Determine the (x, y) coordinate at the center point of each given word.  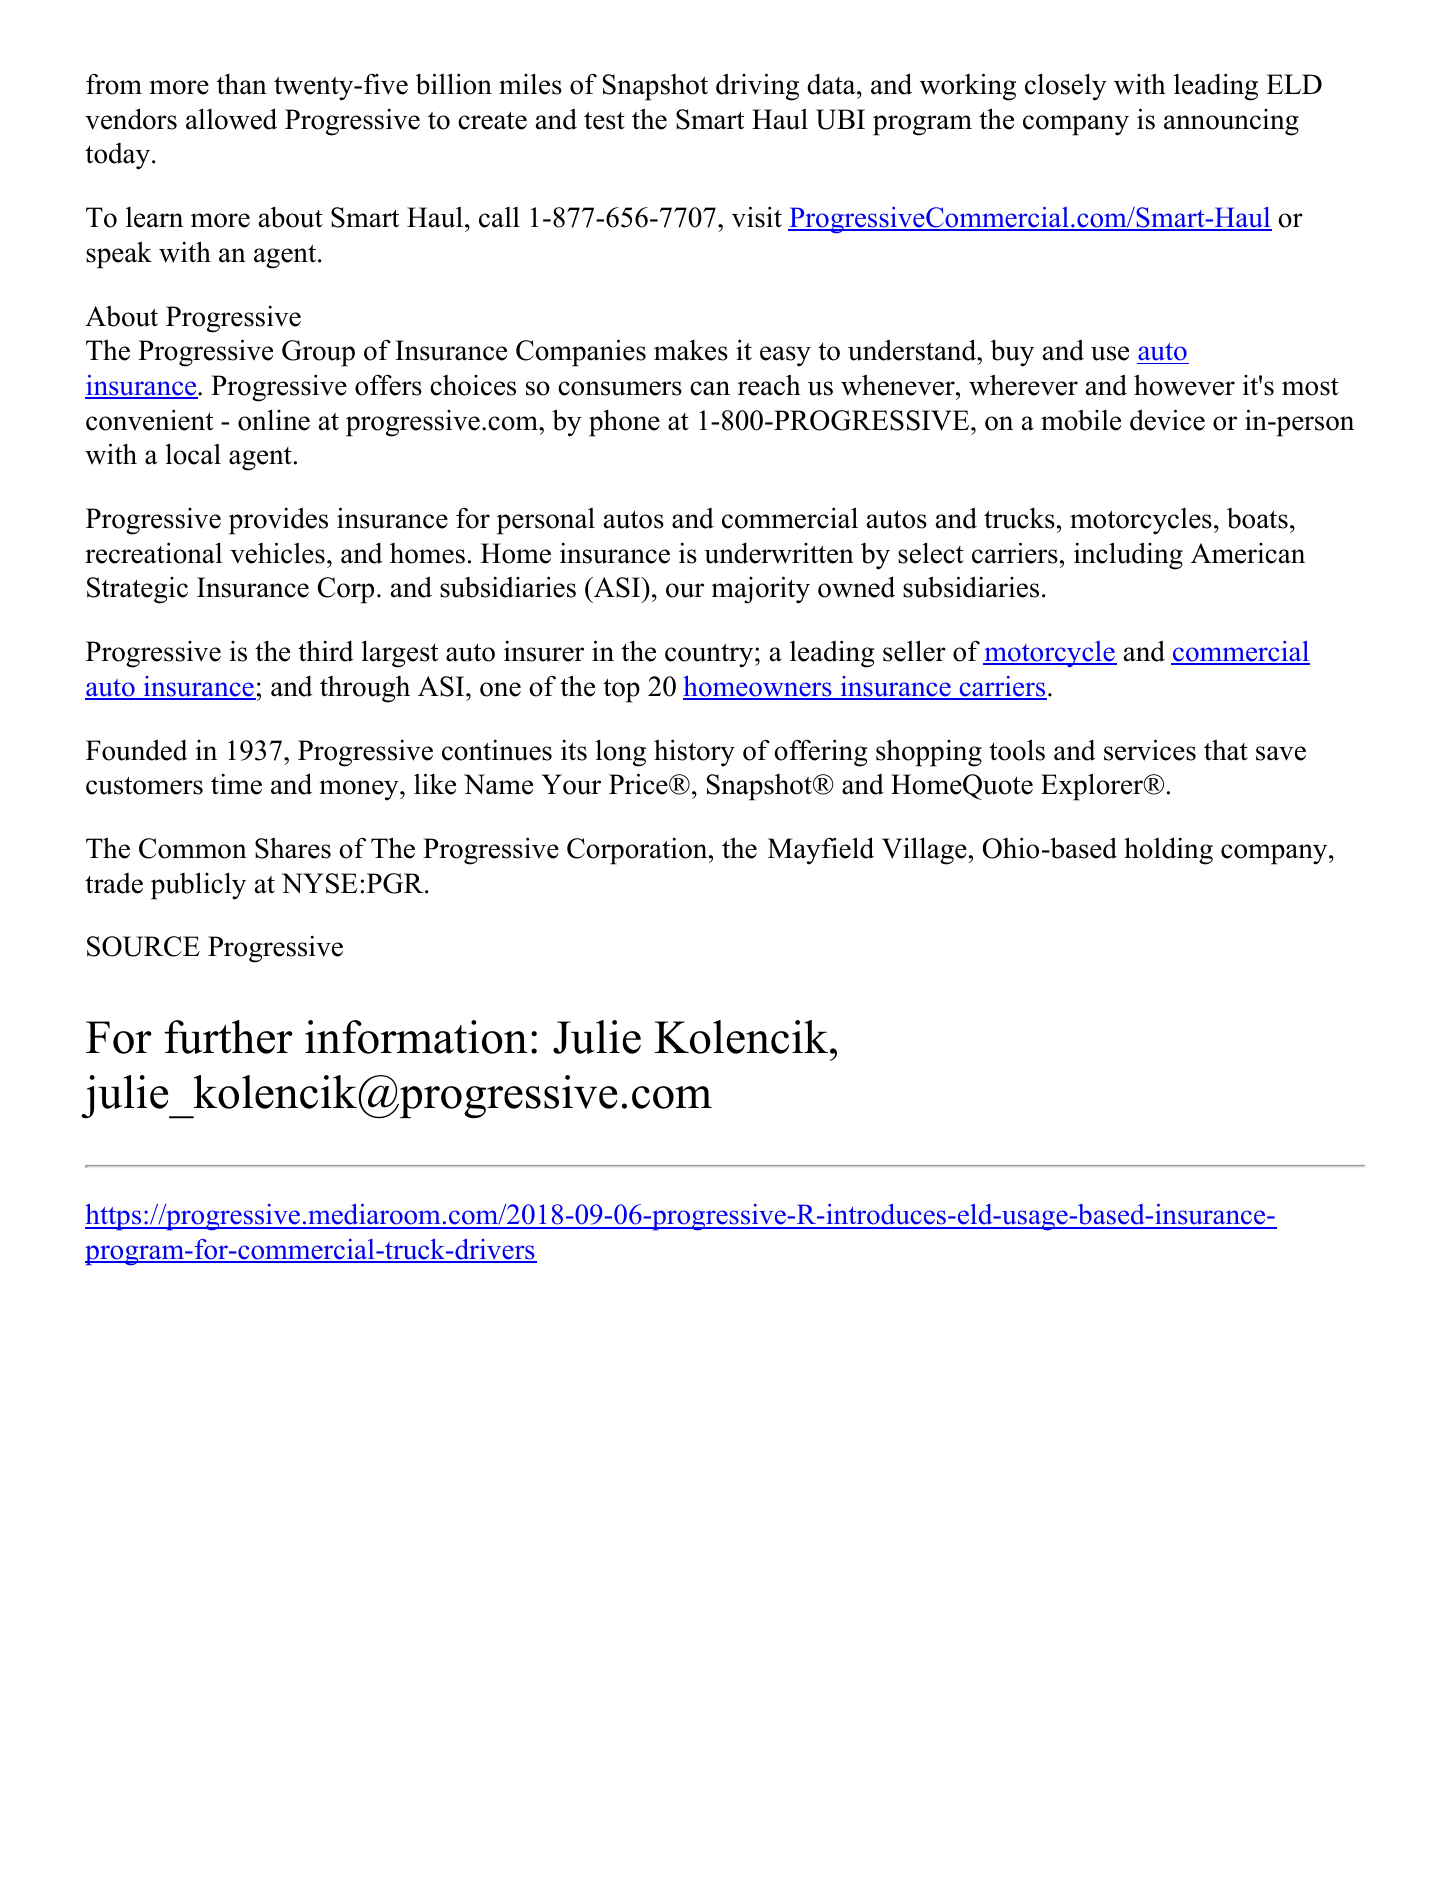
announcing (1231, 122)
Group (318, 353)
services (1150, 750)
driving (757, 87)
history (694, 753)
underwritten (779, 553)
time (236, 784)
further (229, 1037)
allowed (231, 119)
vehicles (277, 553)
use (1110, 353)
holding (1168, 851)
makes (691, 350)
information (416, 1037)
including (1128, 556)
